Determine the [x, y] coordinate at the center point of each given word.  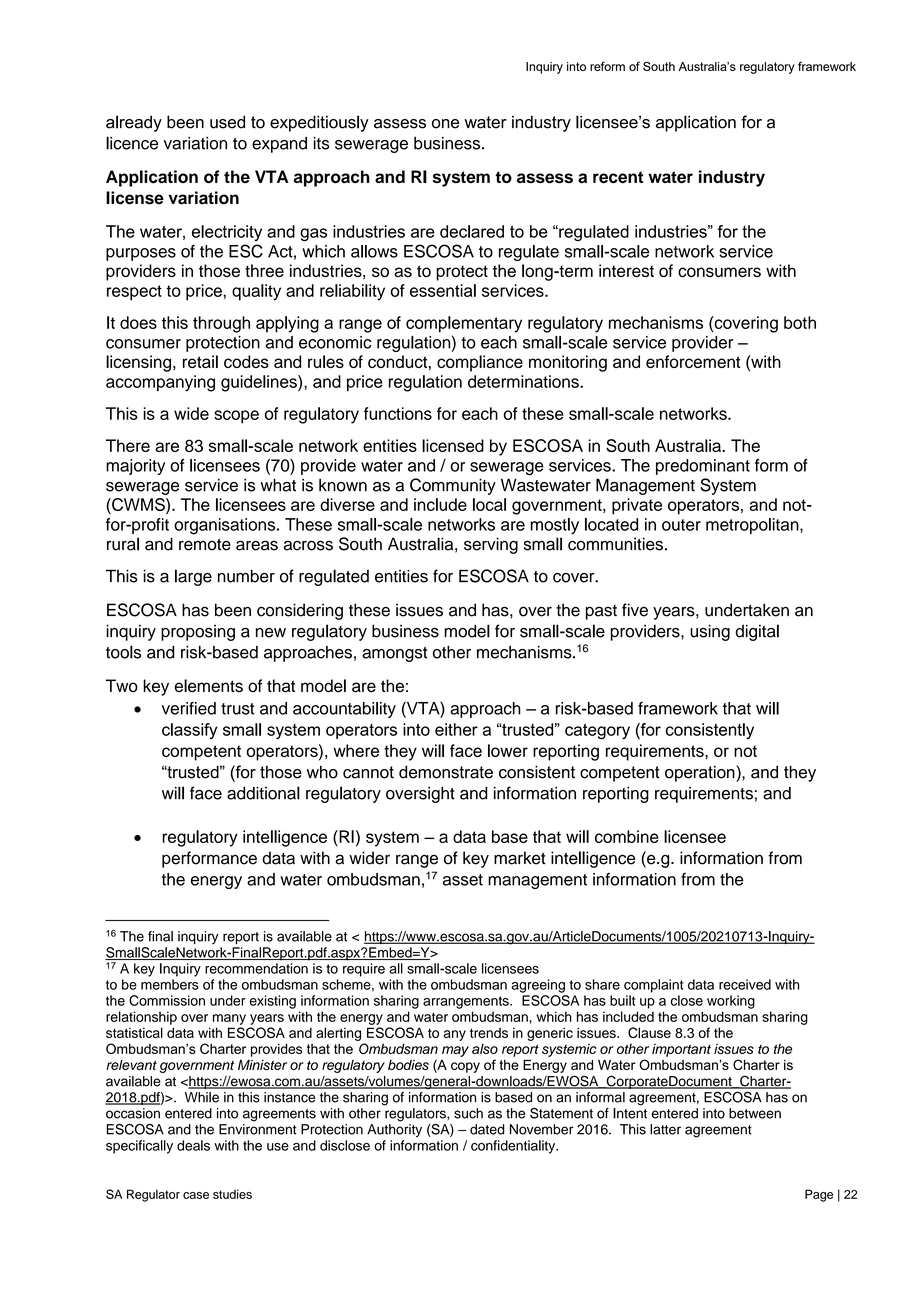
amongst [394, 654]
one [445, 124]
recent [618, 177]
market [520, 858]
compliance [480, 363]
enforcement [693, 361]
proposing [198, 633]
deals [193, 1145]
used [227, 122]
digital [757, 632]
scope [236, 417]
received [745, 984]
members [170, 984]
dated [487, 1129]
